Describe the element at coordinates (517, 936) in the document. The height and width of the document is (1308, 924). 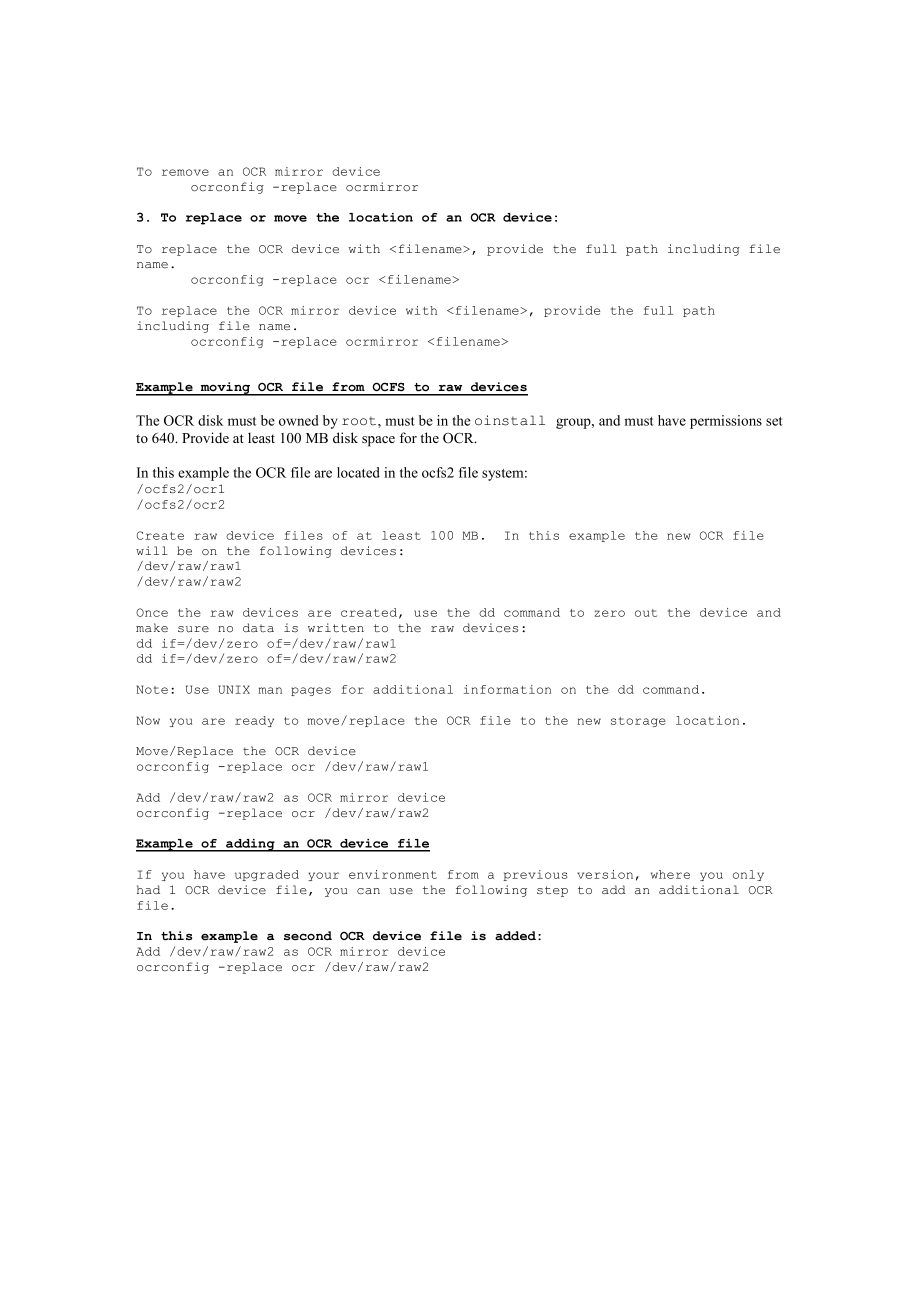
I see `added` at that location.
